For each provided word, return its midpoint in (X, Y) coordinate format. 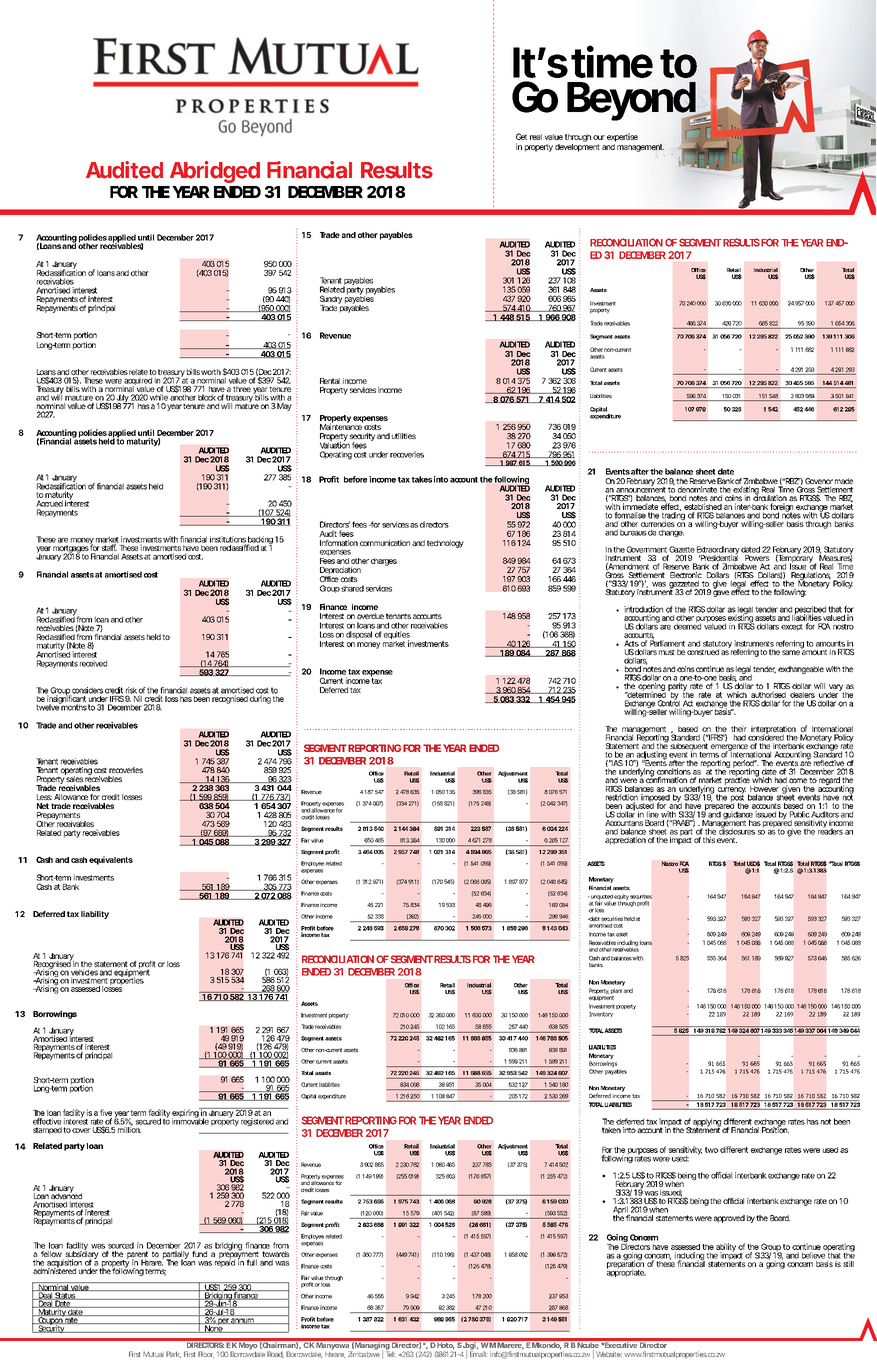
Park (173, 1354)
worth (211, 372)
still (848, 1264)
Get (521, 136)
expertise (622, 137)
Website (609, 1354)
